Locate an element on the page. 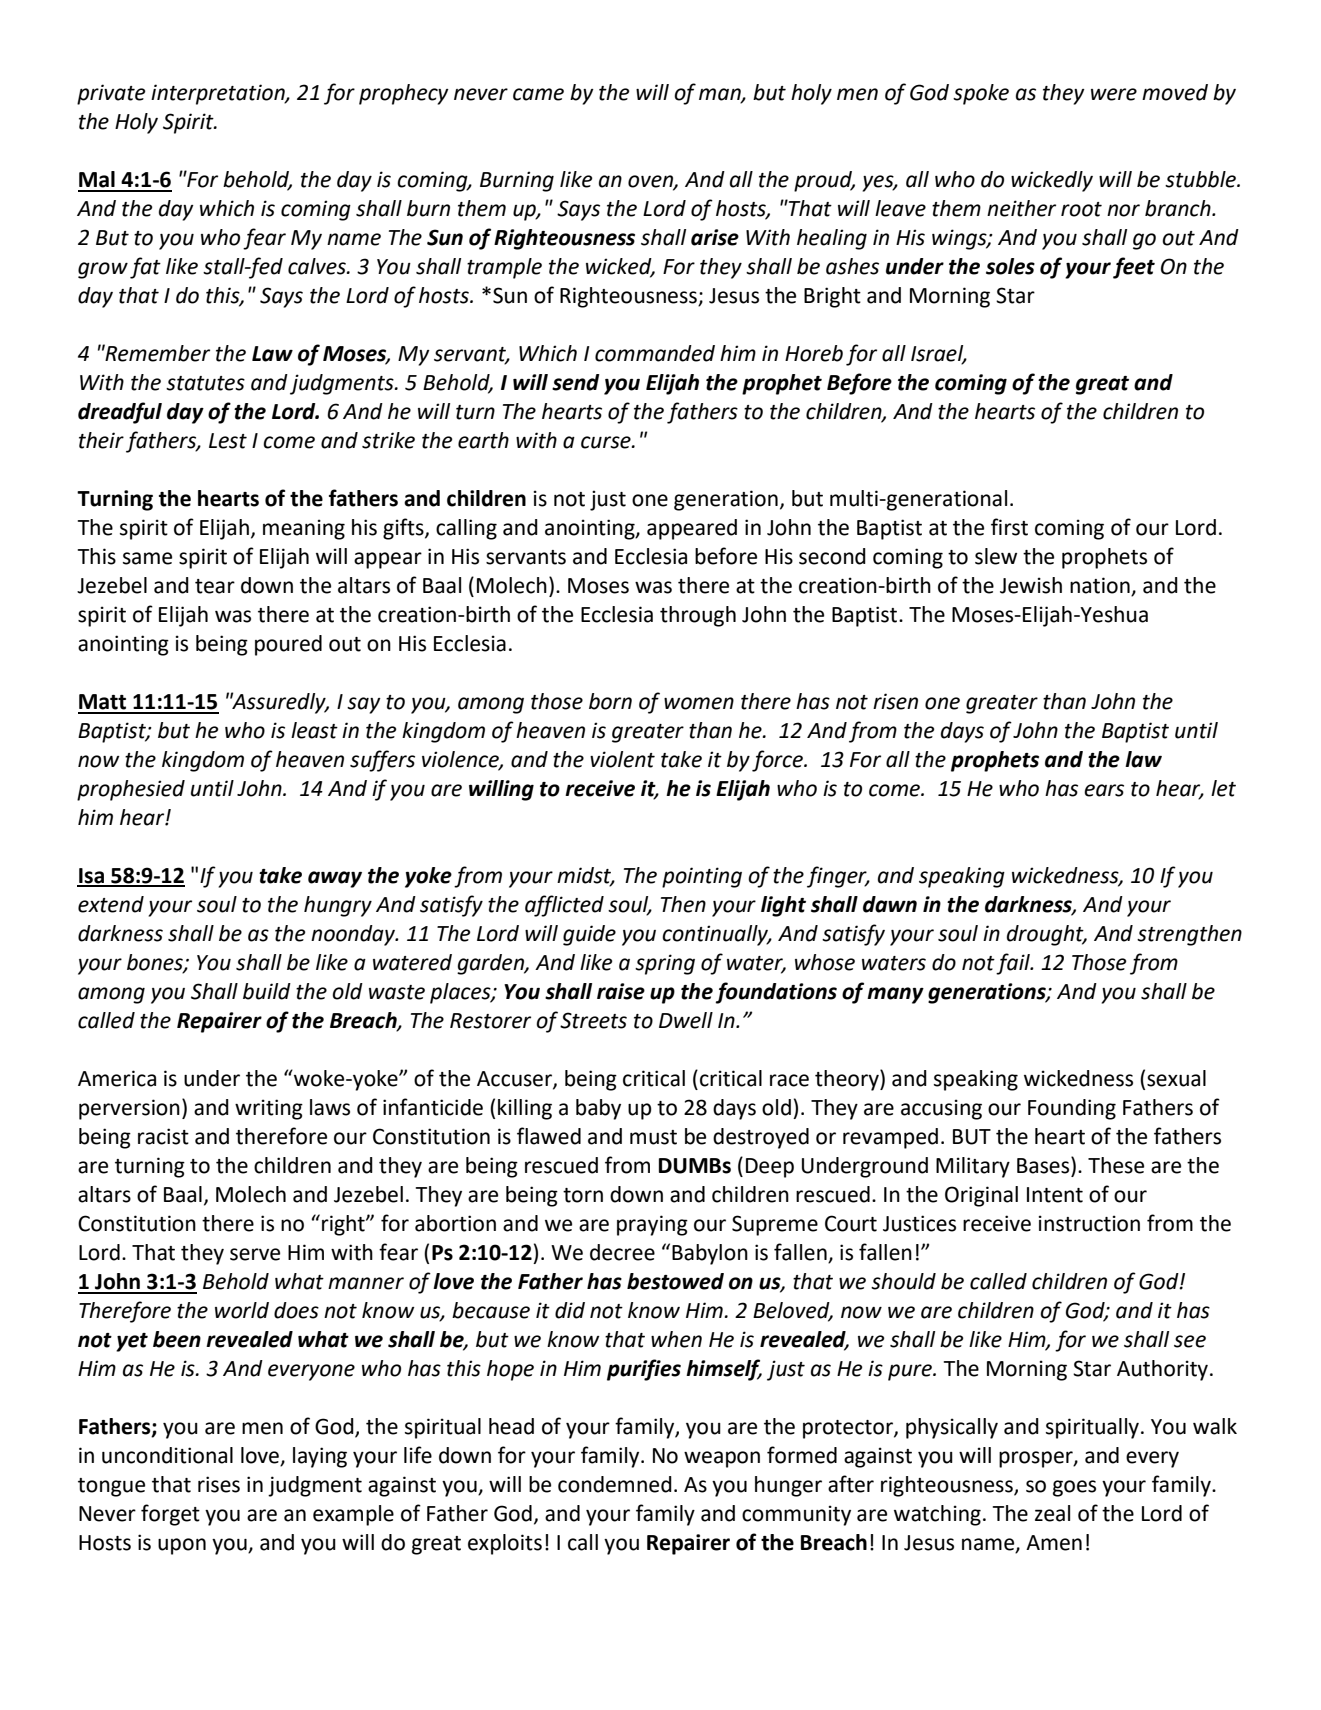 The height and width of the image is (1710, 1321). violent is located at coordinates (622, 759).
